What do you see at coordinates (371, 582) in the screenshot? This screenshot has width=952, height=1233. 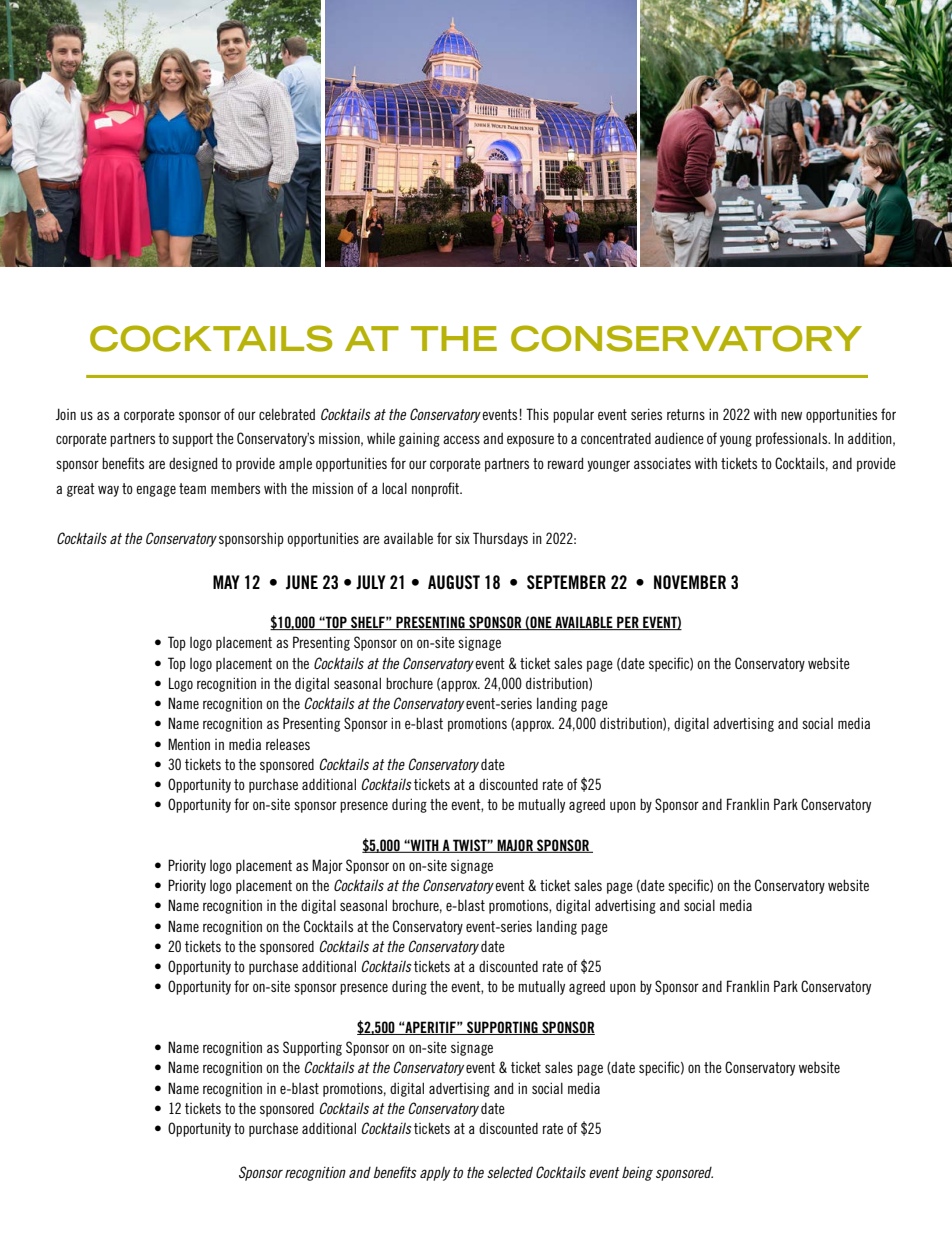 I see `JULY` at bounding box center [371, 582].
